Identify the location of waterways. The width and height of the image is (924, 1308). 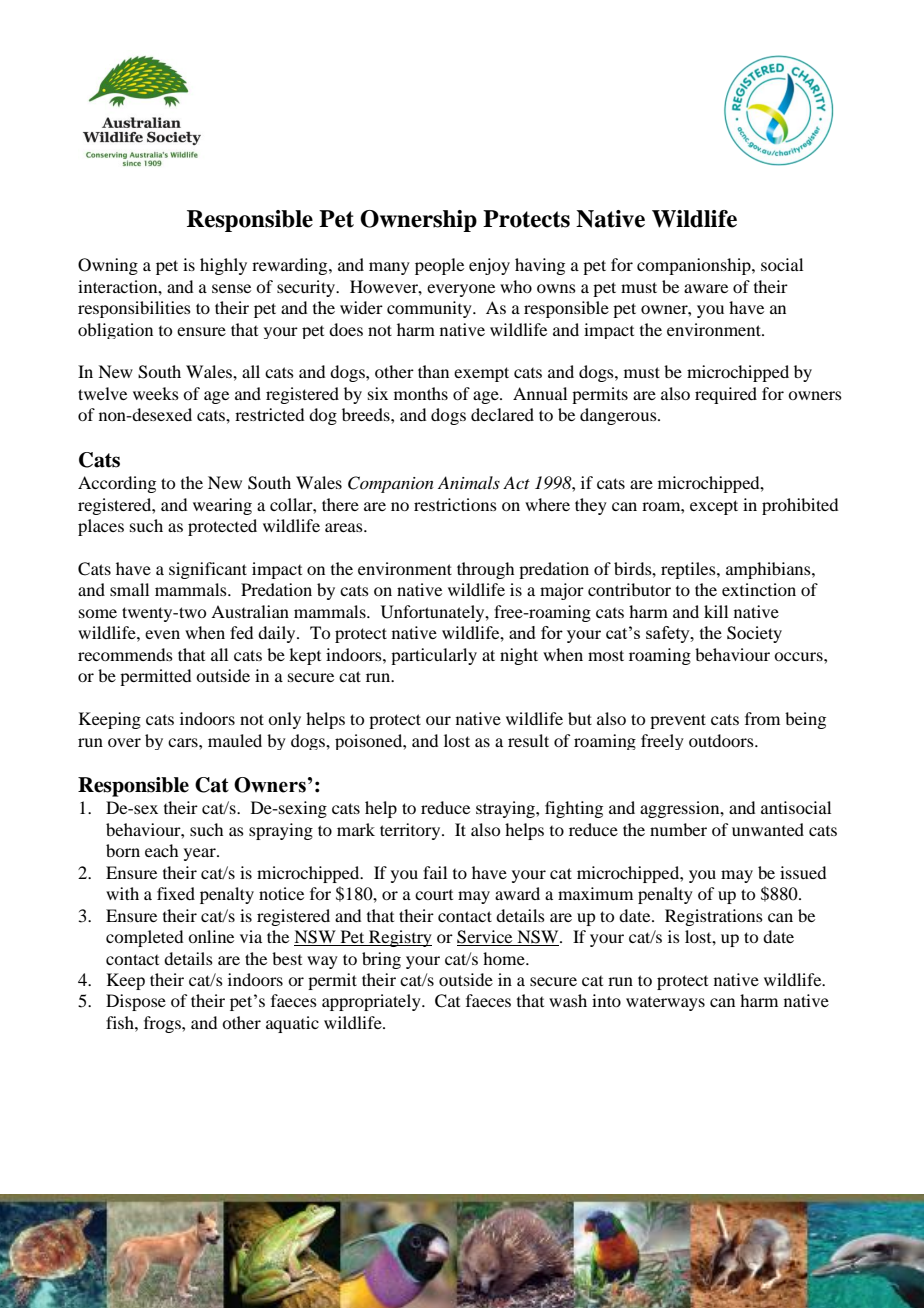
(665, 1004).
